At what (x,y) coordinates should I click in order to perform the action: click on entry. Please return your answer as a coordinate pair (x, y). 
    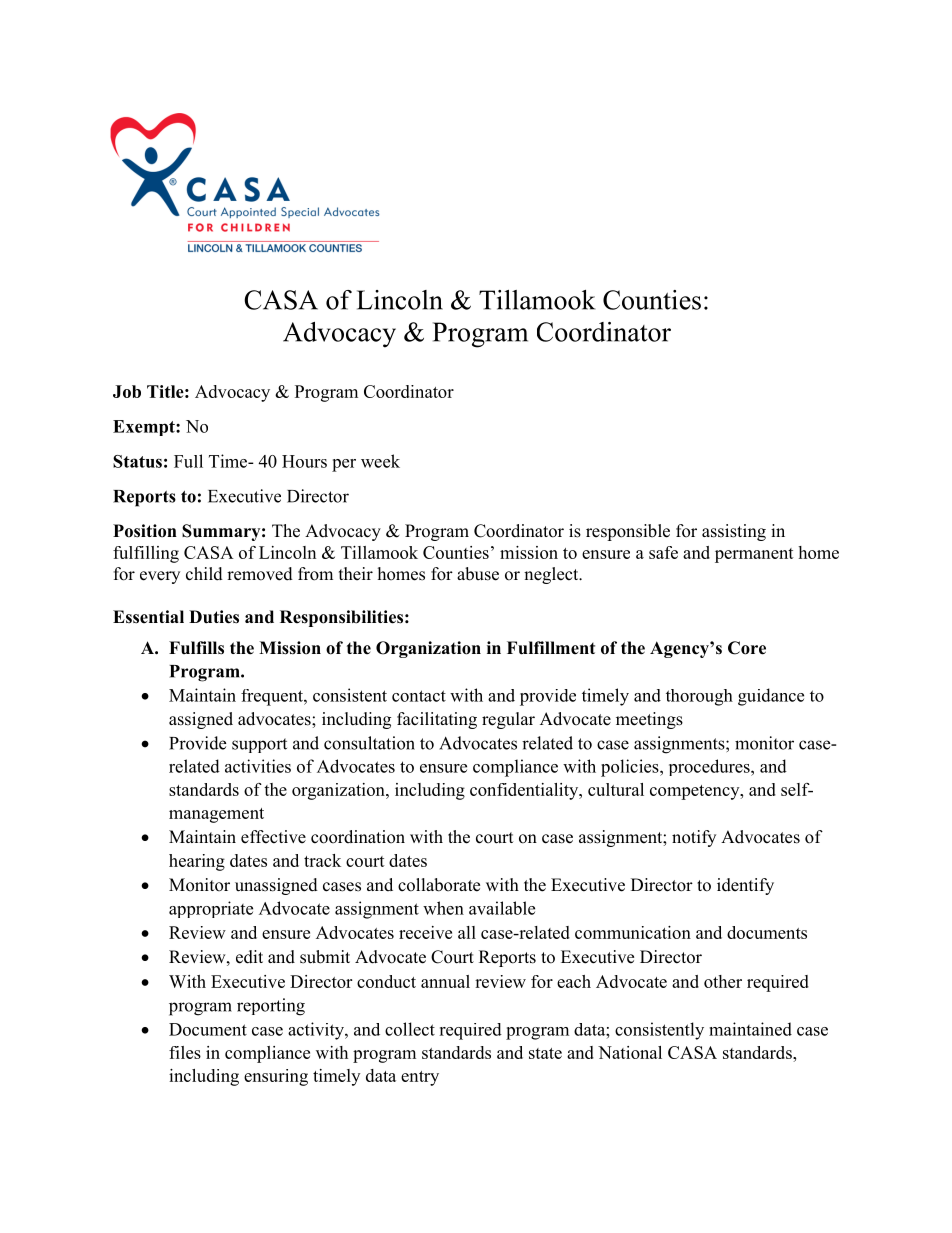
    Looking at the image, I should click on (420, 1078).
